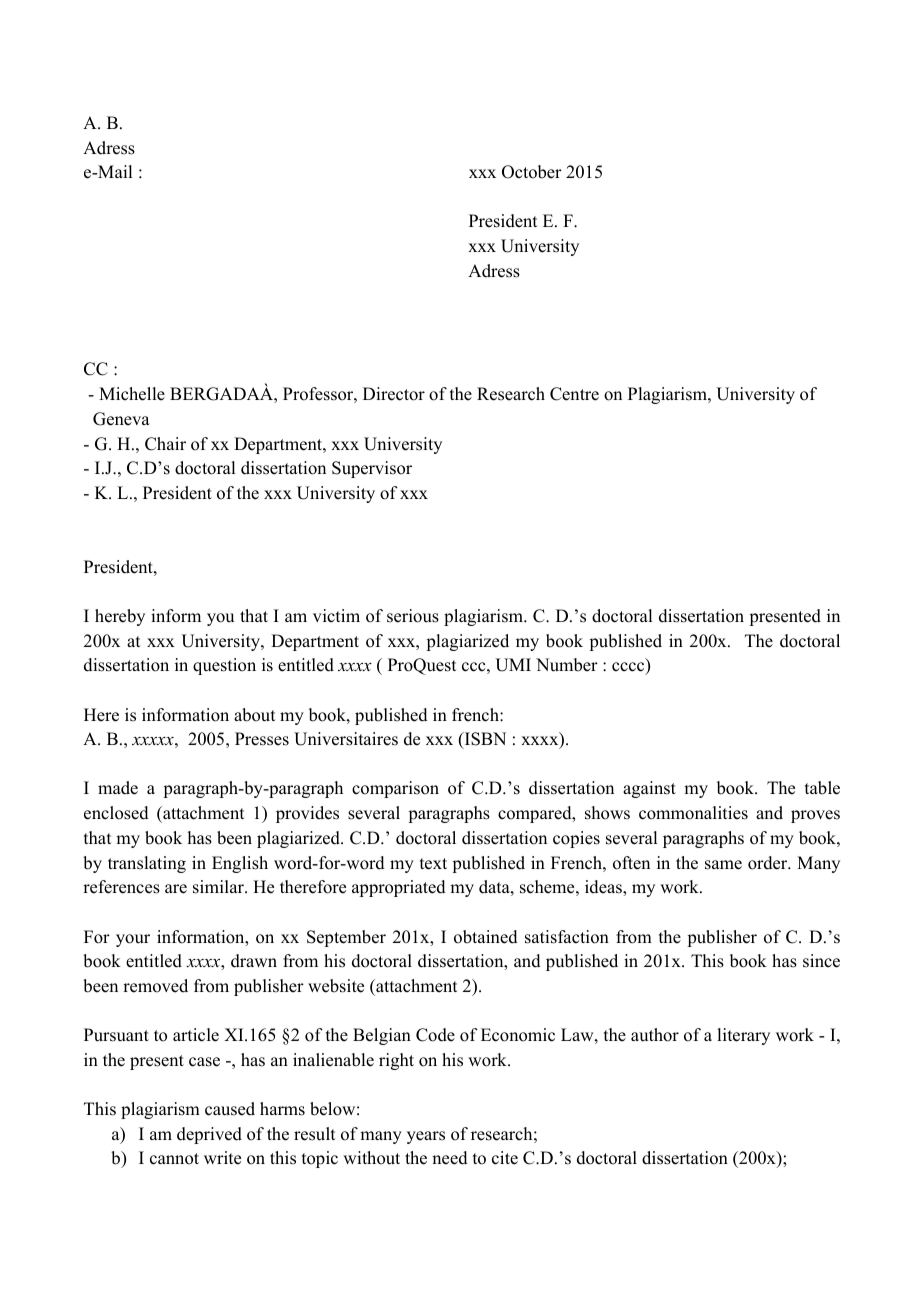 The height and width of the image is (1308, 924). I want to click on cccc, so click(629, 668).
